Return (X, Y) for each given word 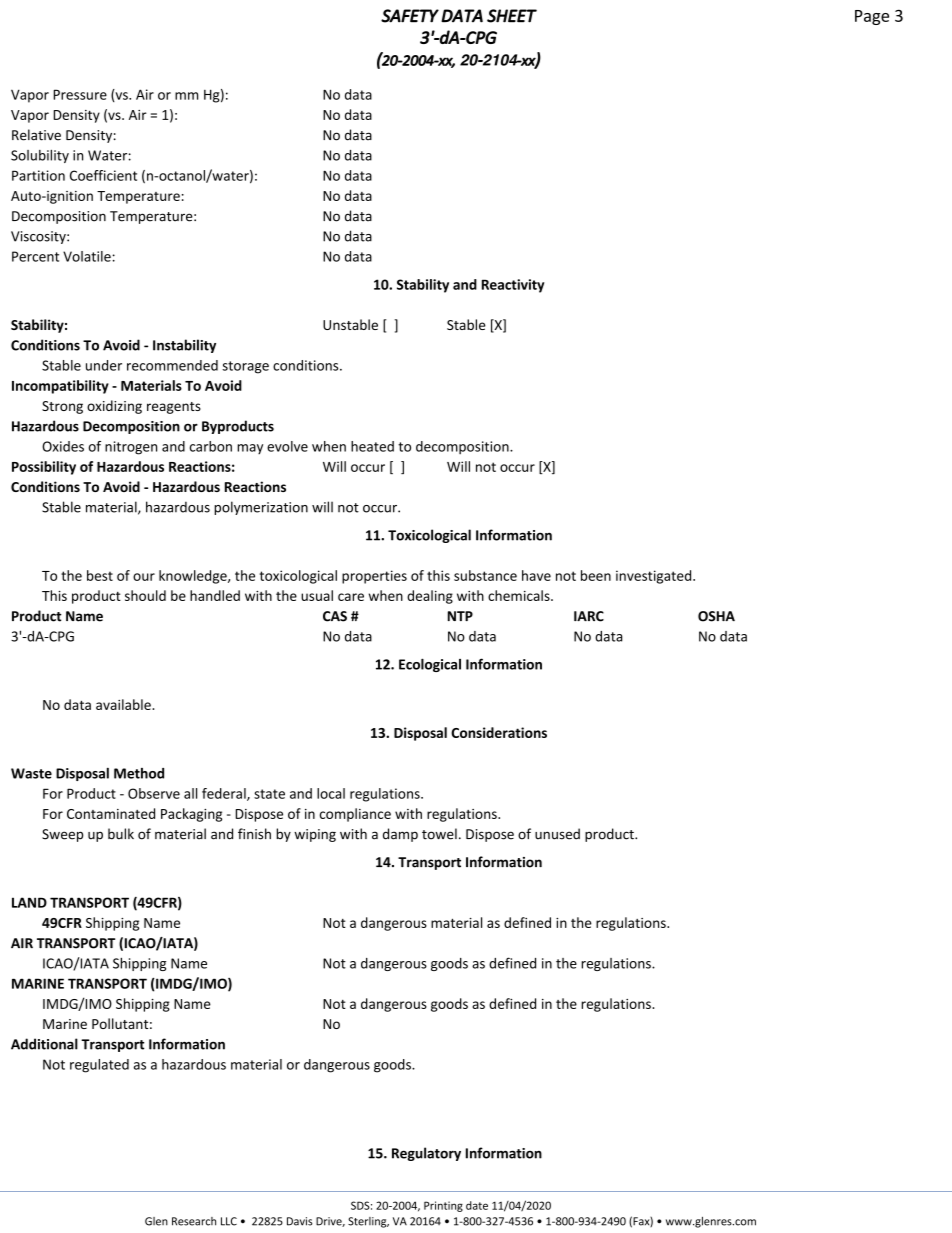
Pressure (80, 94)
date (477, 1205)
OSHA (716, 616)
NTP (460, 616)
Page (872, 17)
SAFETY (410, 16)
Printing (443, 1206)
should (145, 595)
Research (194, 1221)
